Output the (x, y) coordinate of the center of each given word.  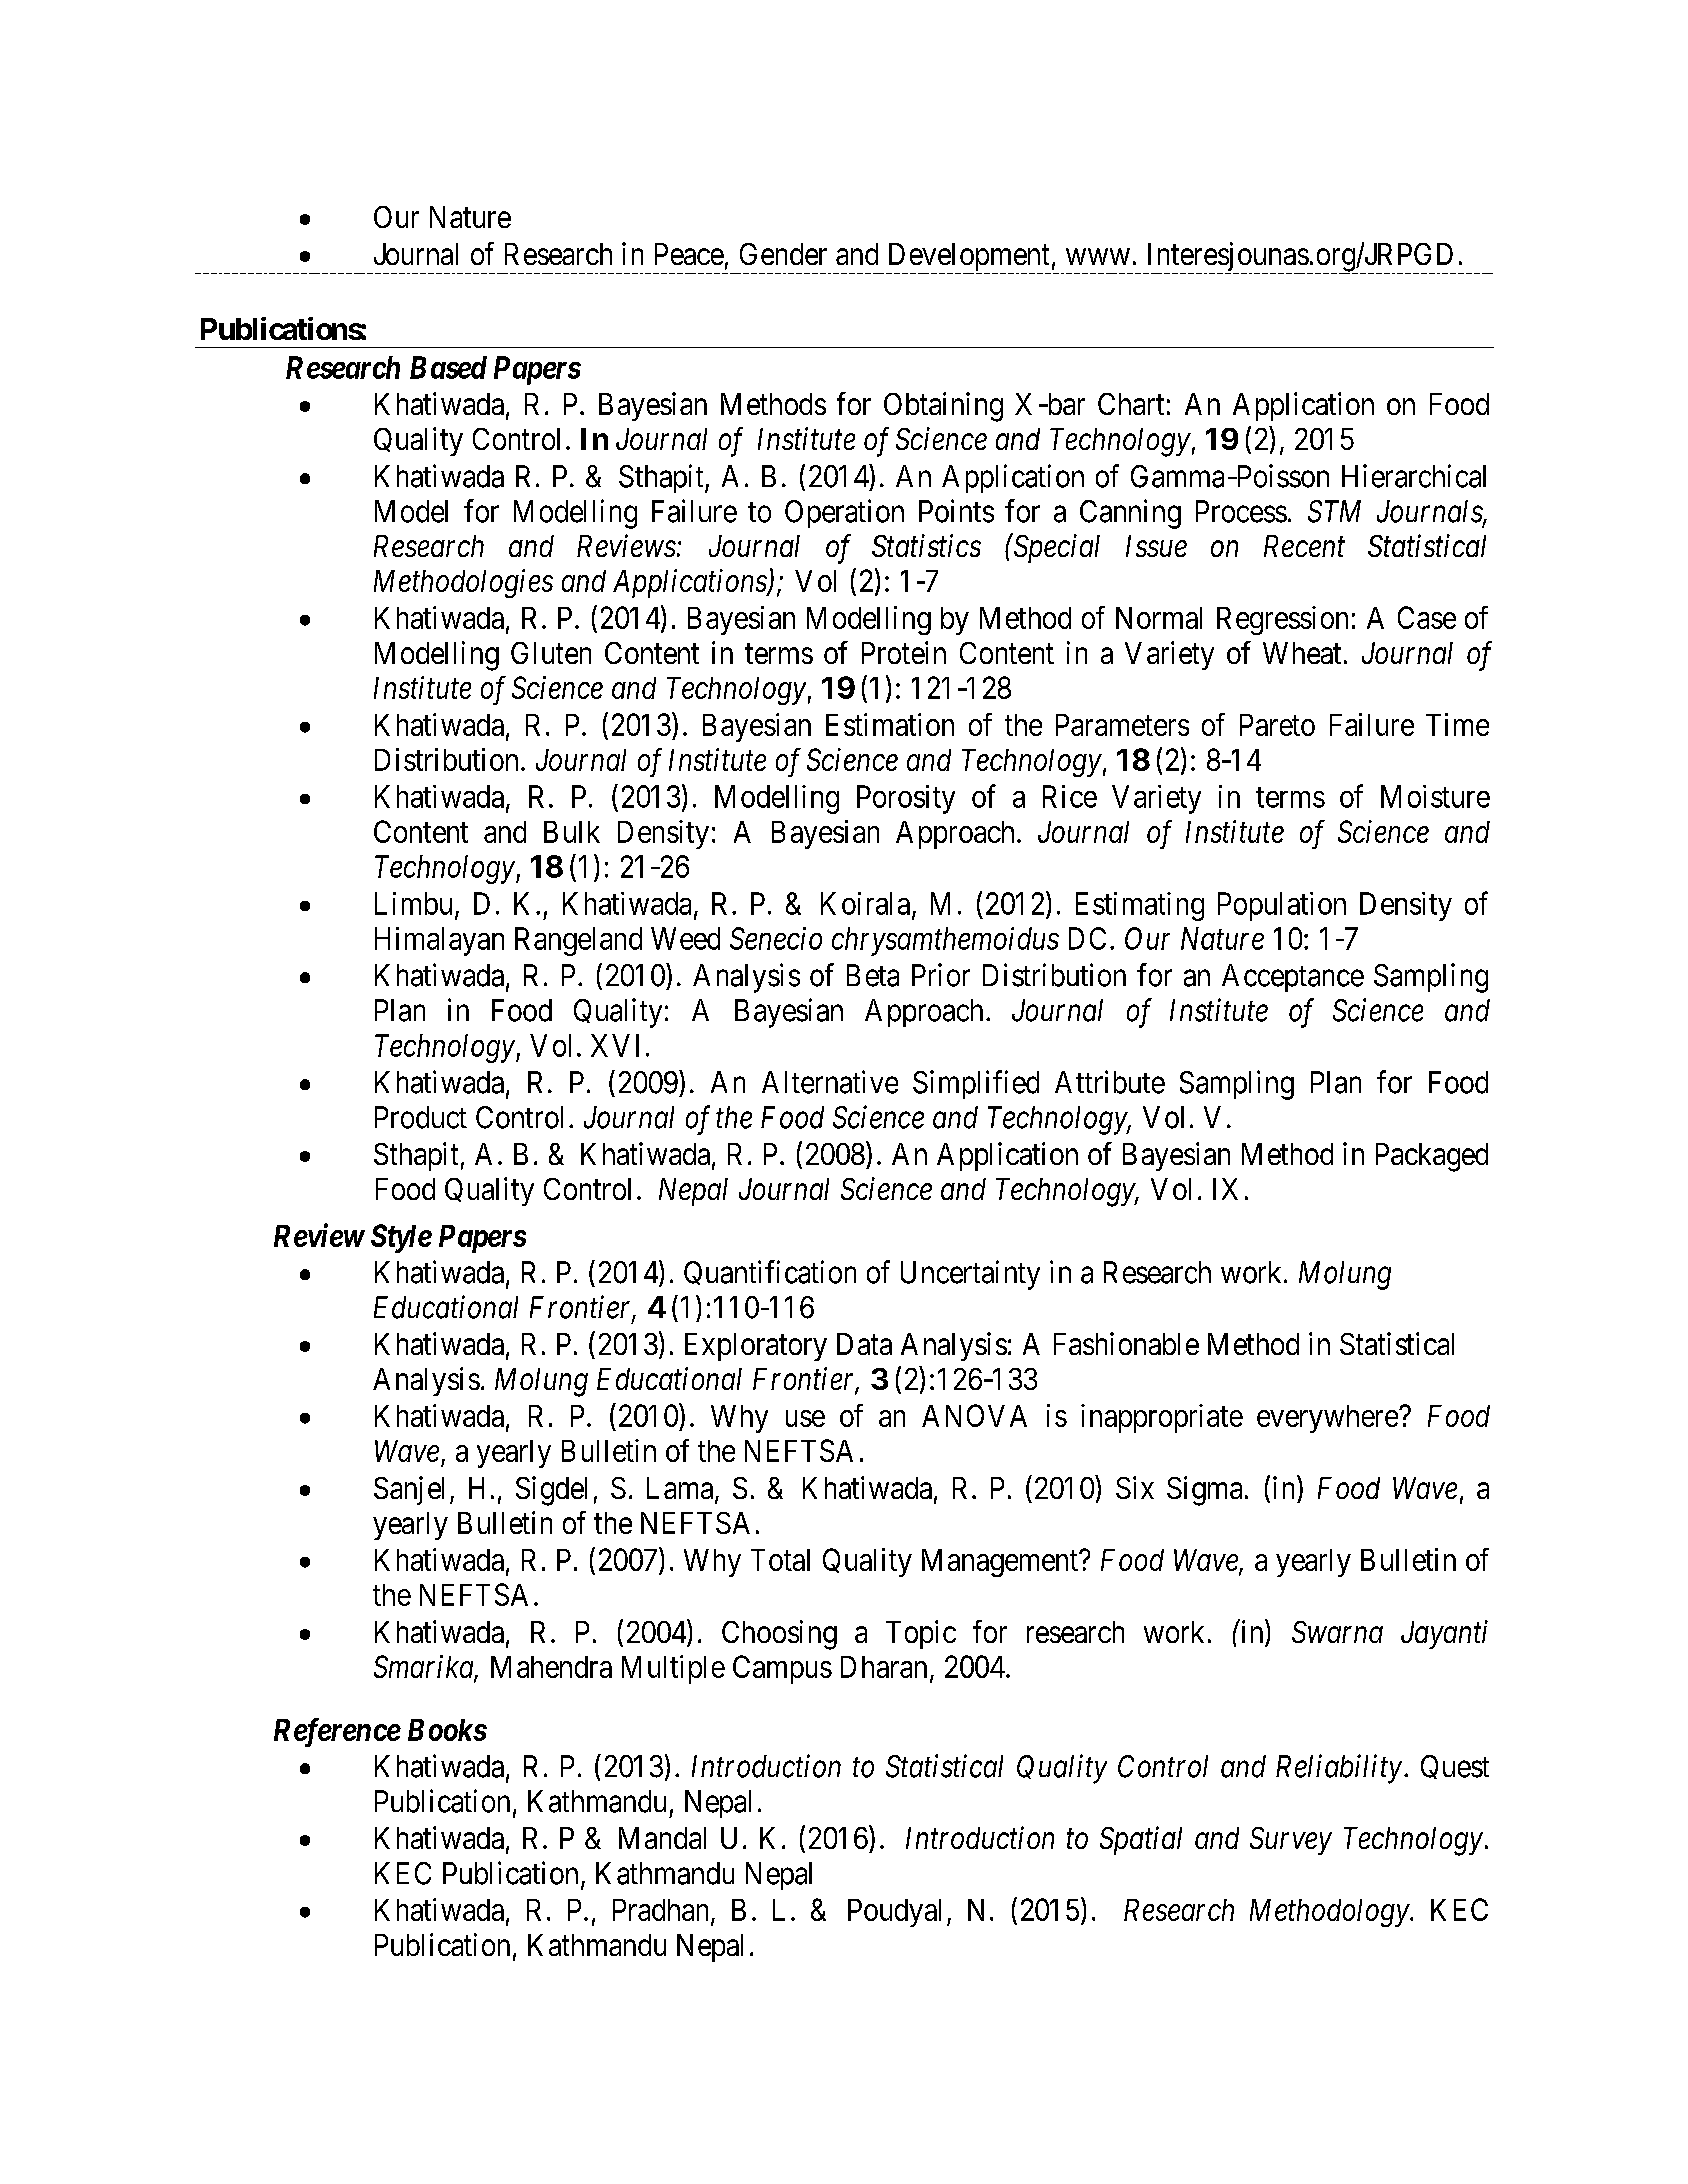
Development (968, 258)
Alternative (830, 1082)
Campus (782, 1669)
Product (421, 1117)
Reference (337, 1732)
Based (448, 367)
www (1098, 257)
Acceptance (1293, 978)
